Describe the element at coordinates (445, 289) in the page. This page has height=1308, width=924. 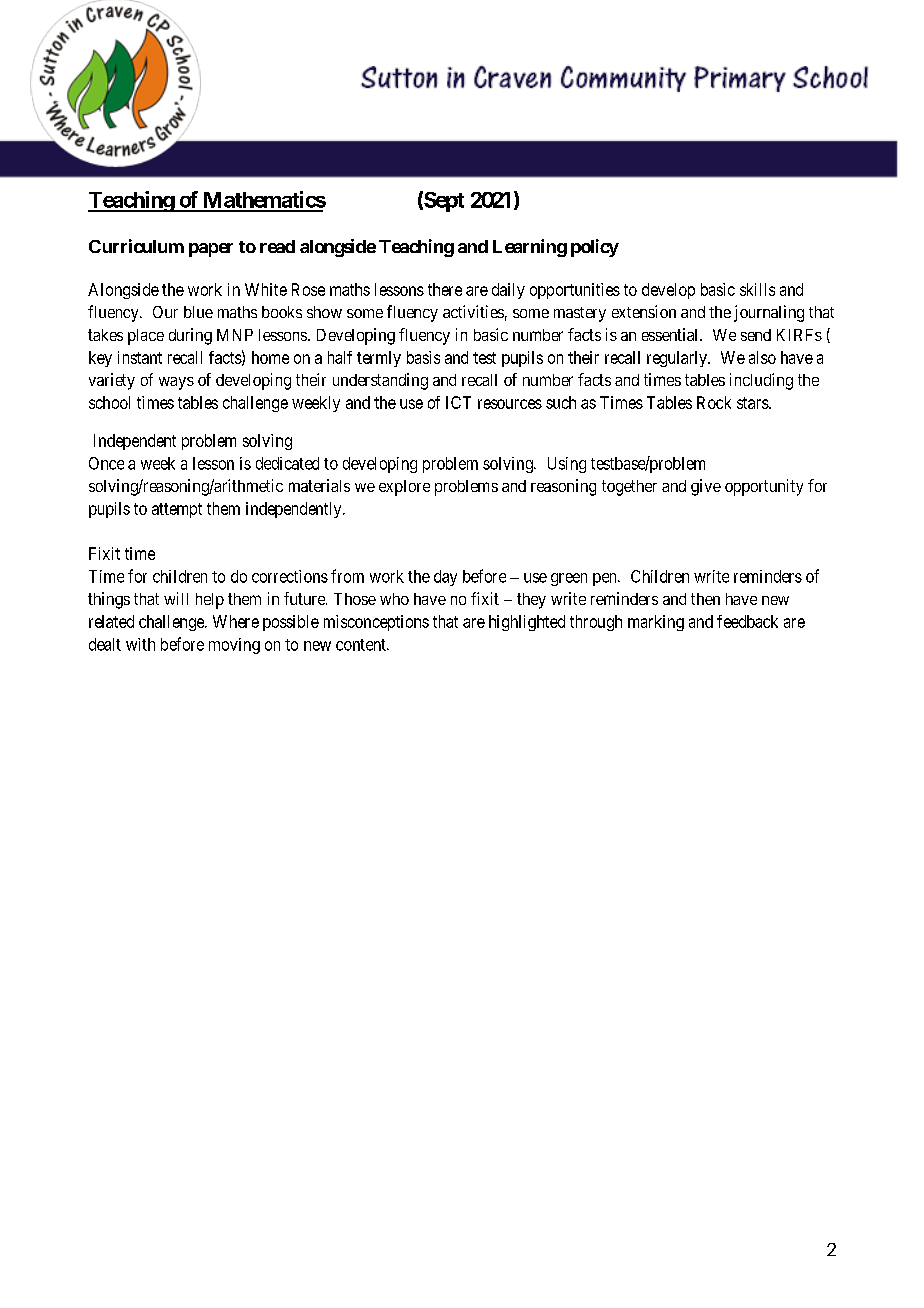
I see `there` at that location.
